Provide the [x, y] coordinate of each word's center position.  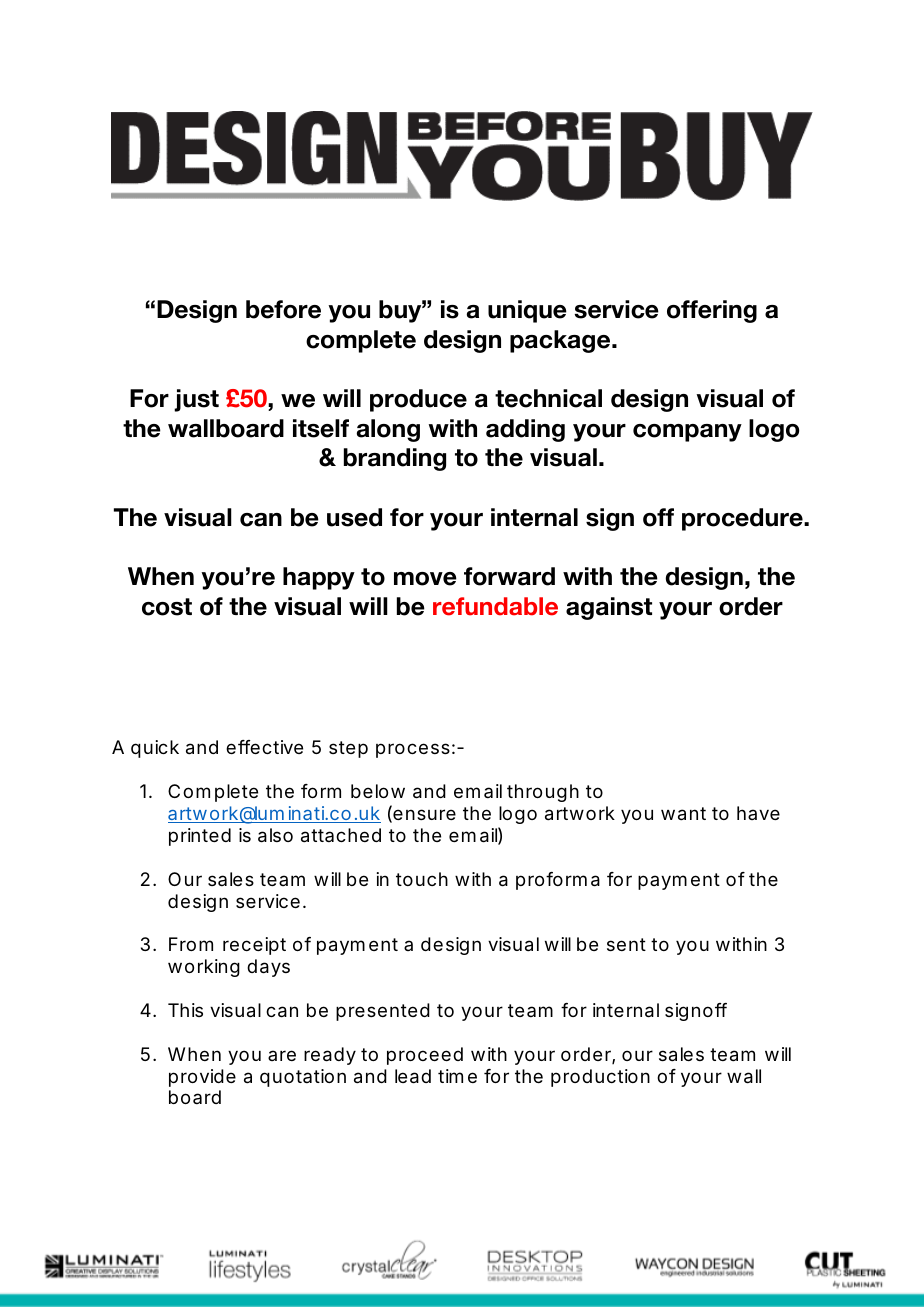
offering [712, 311]
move [425, 579]
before [283, 309]
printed [200, 837]
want [683, 814]
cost [167, 607]
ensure [423, 816]
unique [527, 311]
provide [202, 1078]
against [609, 608]
